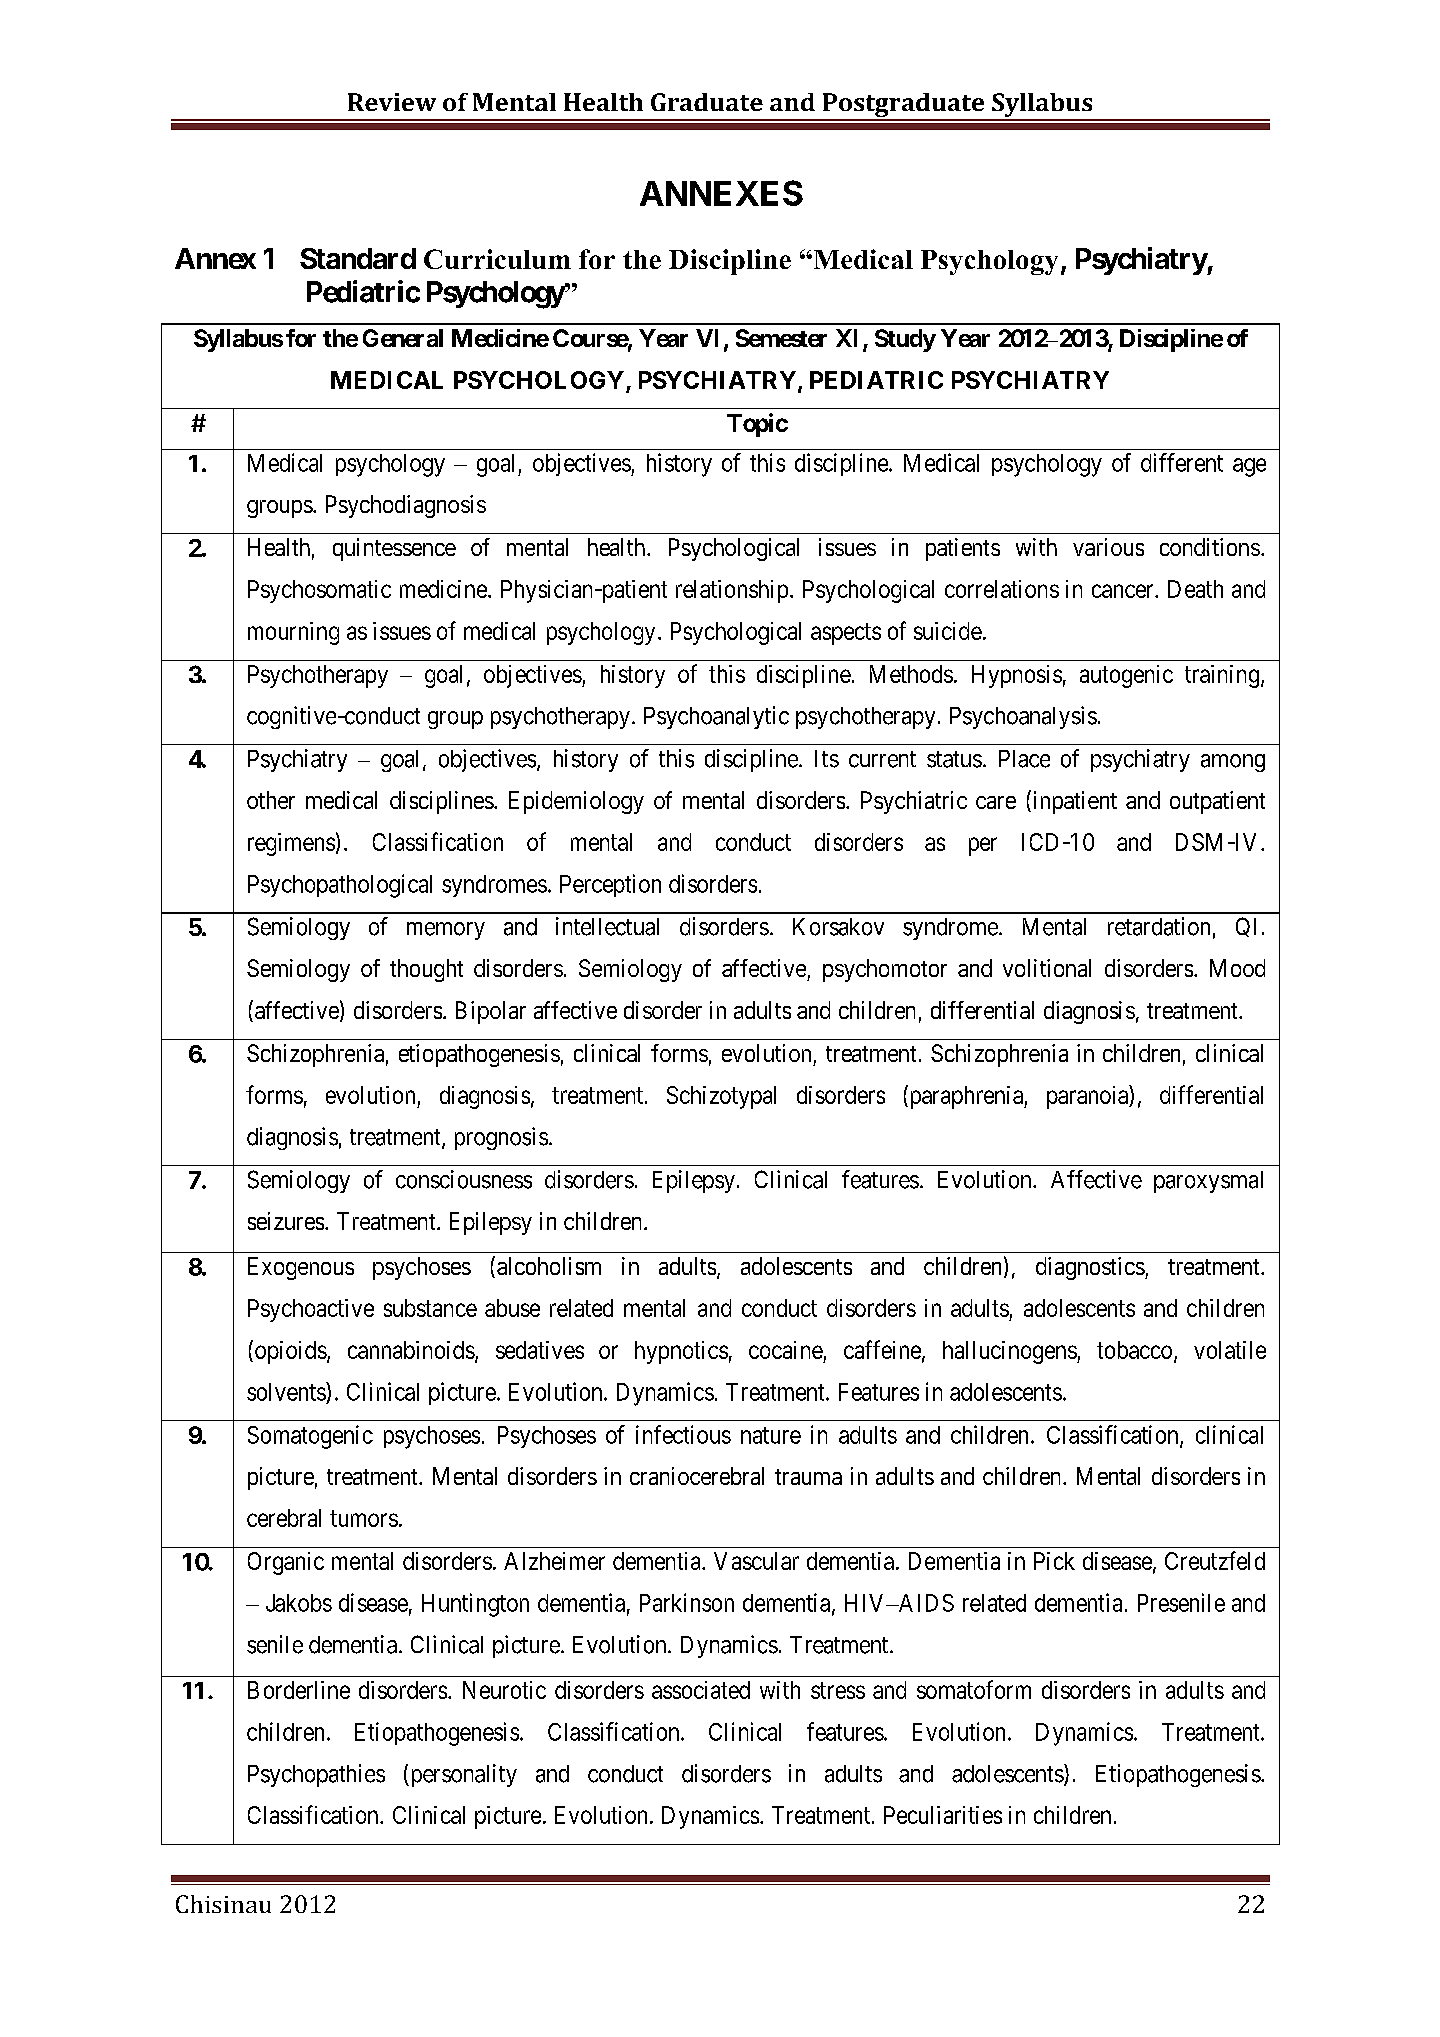  I want to click on Psychoanalytic, so click(716, 717).
